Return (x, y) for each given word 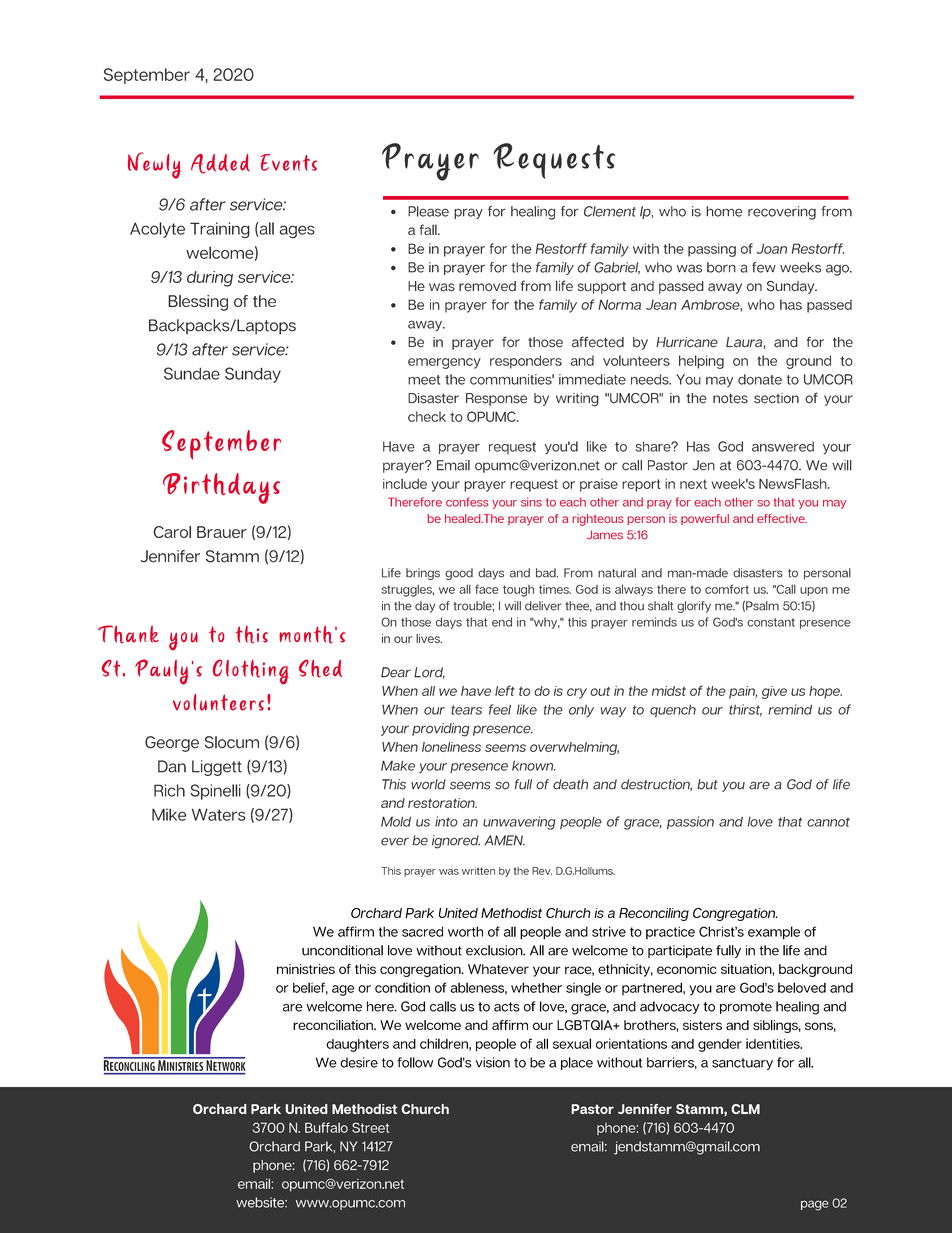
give (774, 692)
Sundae (192, 373)
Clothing (250, 672)
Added (220, 164)
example (774, 933)
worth (465, 931)
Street (370, 1127)
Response (496, 399)
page (815, 1205)
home (724, 211)
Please (428, 211)
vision (493, 1062)
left (505, 690)
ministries (306, 969)
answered (783, 446)
